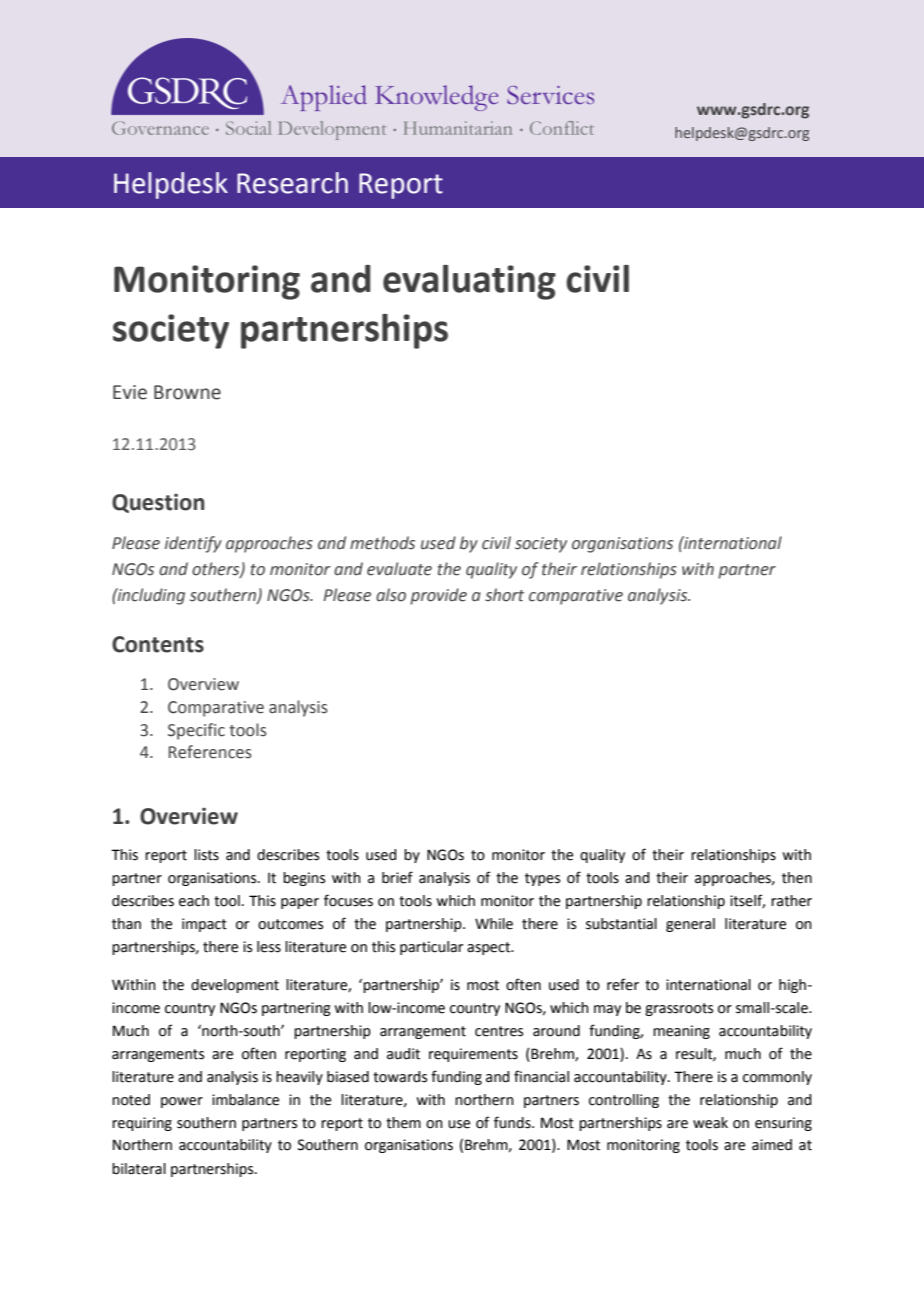 This image has height=1308, width=924. I want to click on Contents, so click(158, 644).
